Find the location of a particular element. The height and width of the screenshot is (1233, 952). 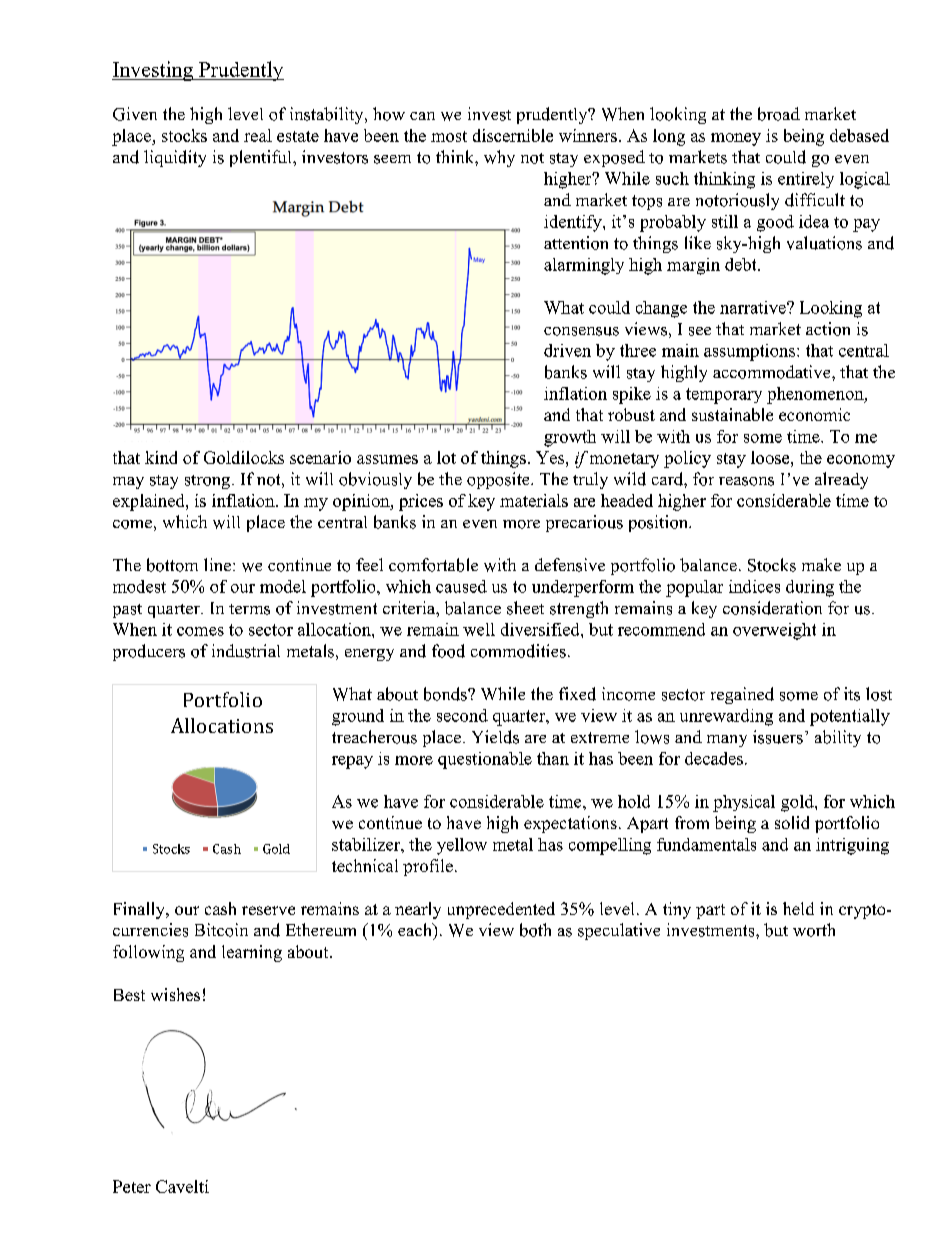

broad is located at coordinates (779, 114).
